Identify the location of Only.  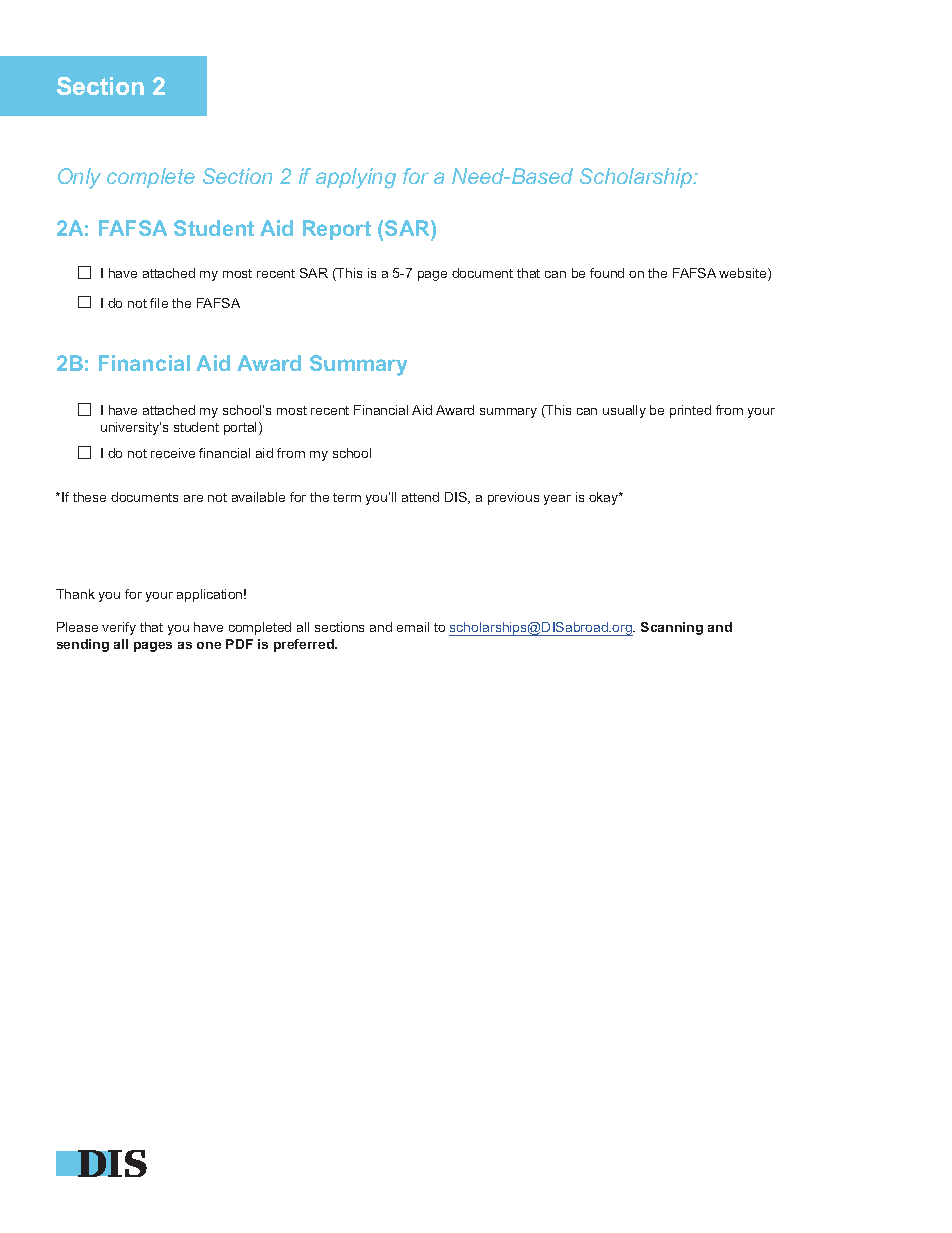
(79, 178).
